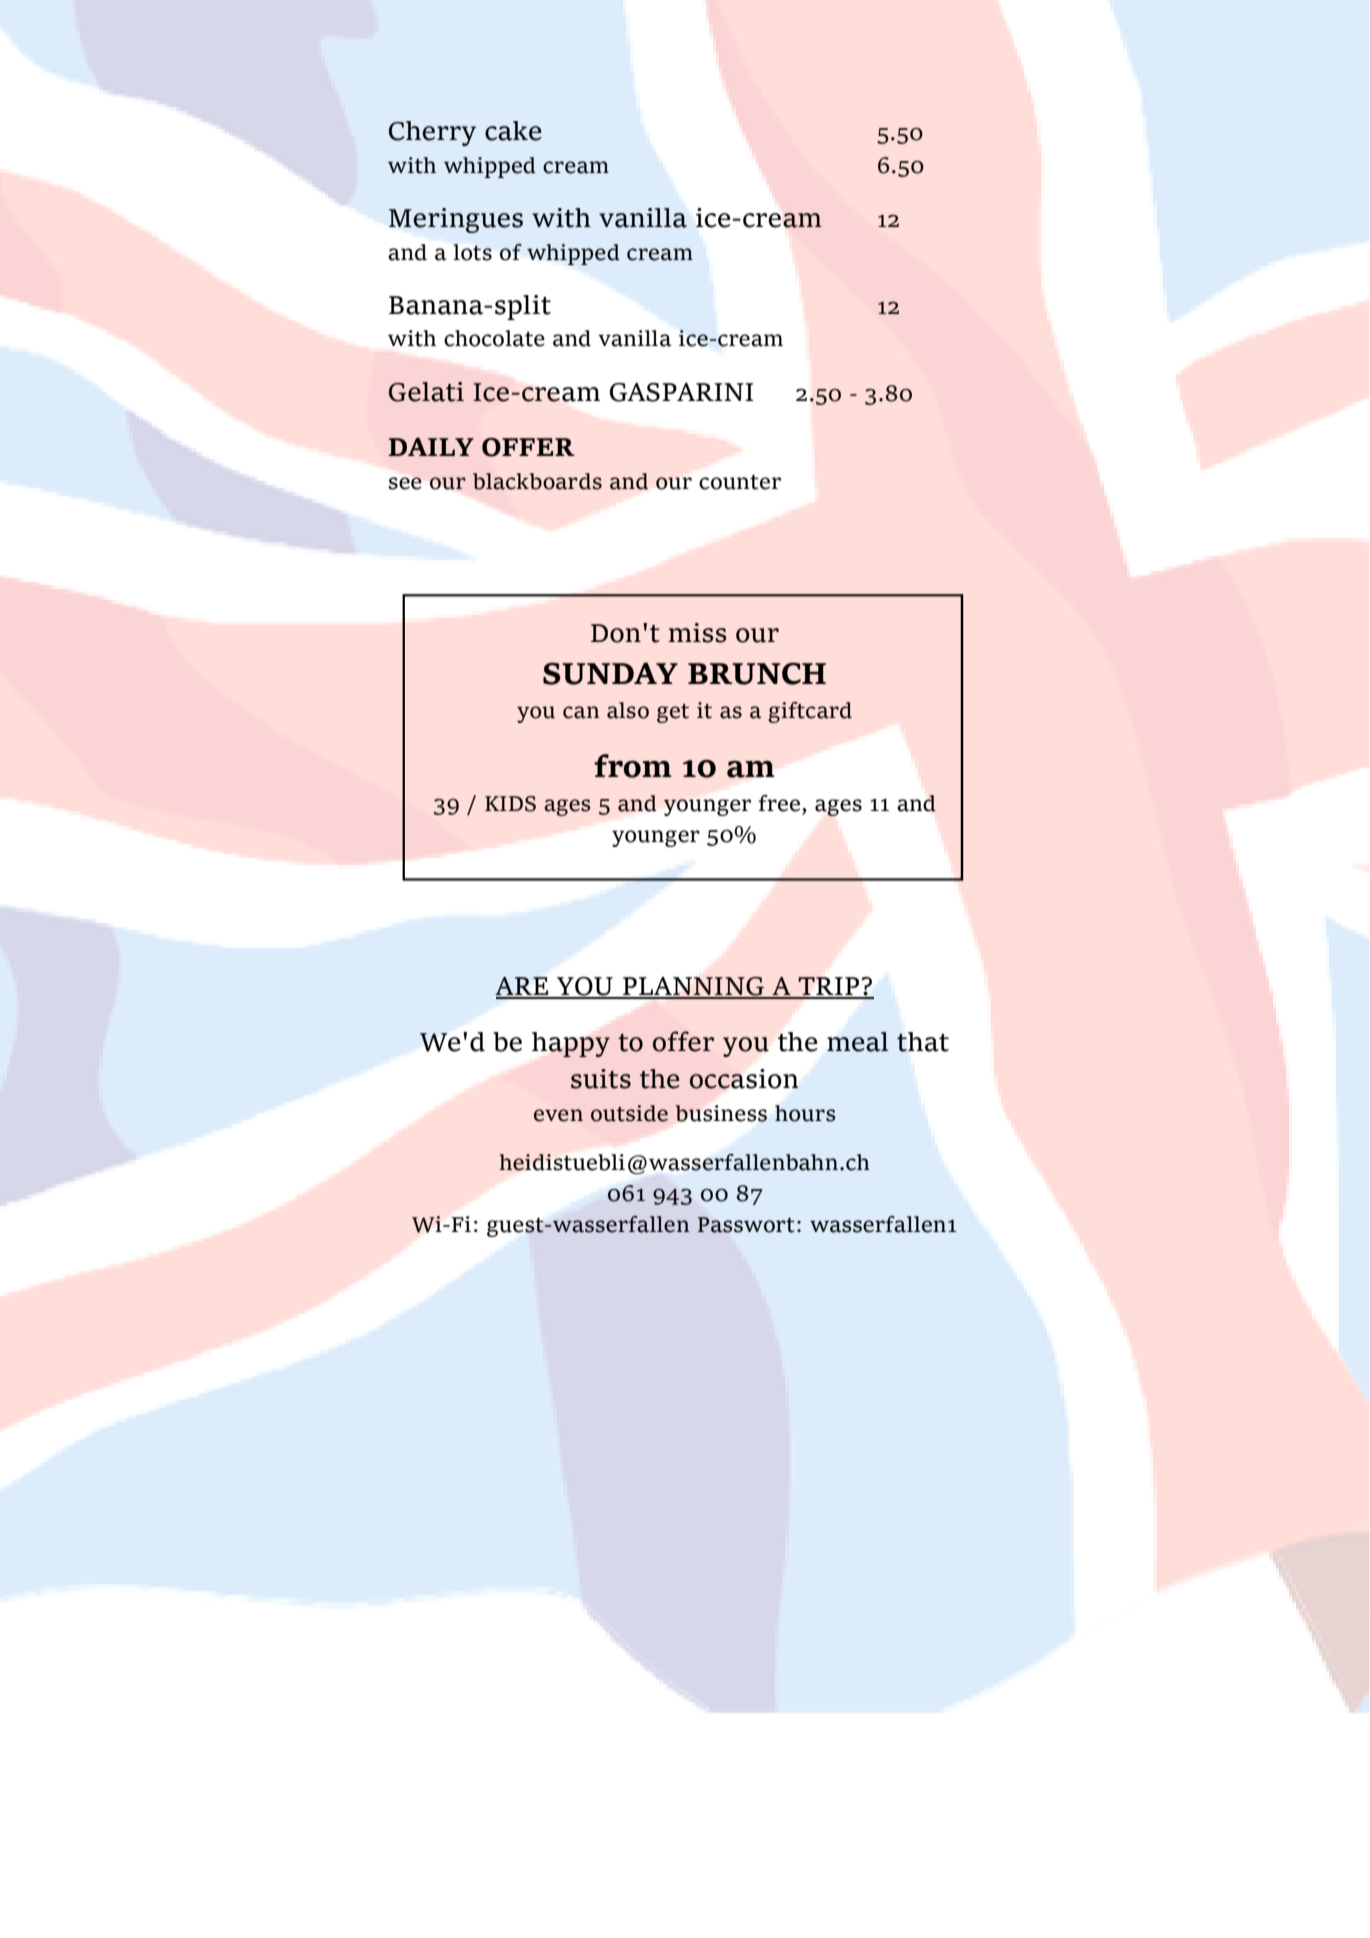  I want to click on counter, so click(740, 482).
